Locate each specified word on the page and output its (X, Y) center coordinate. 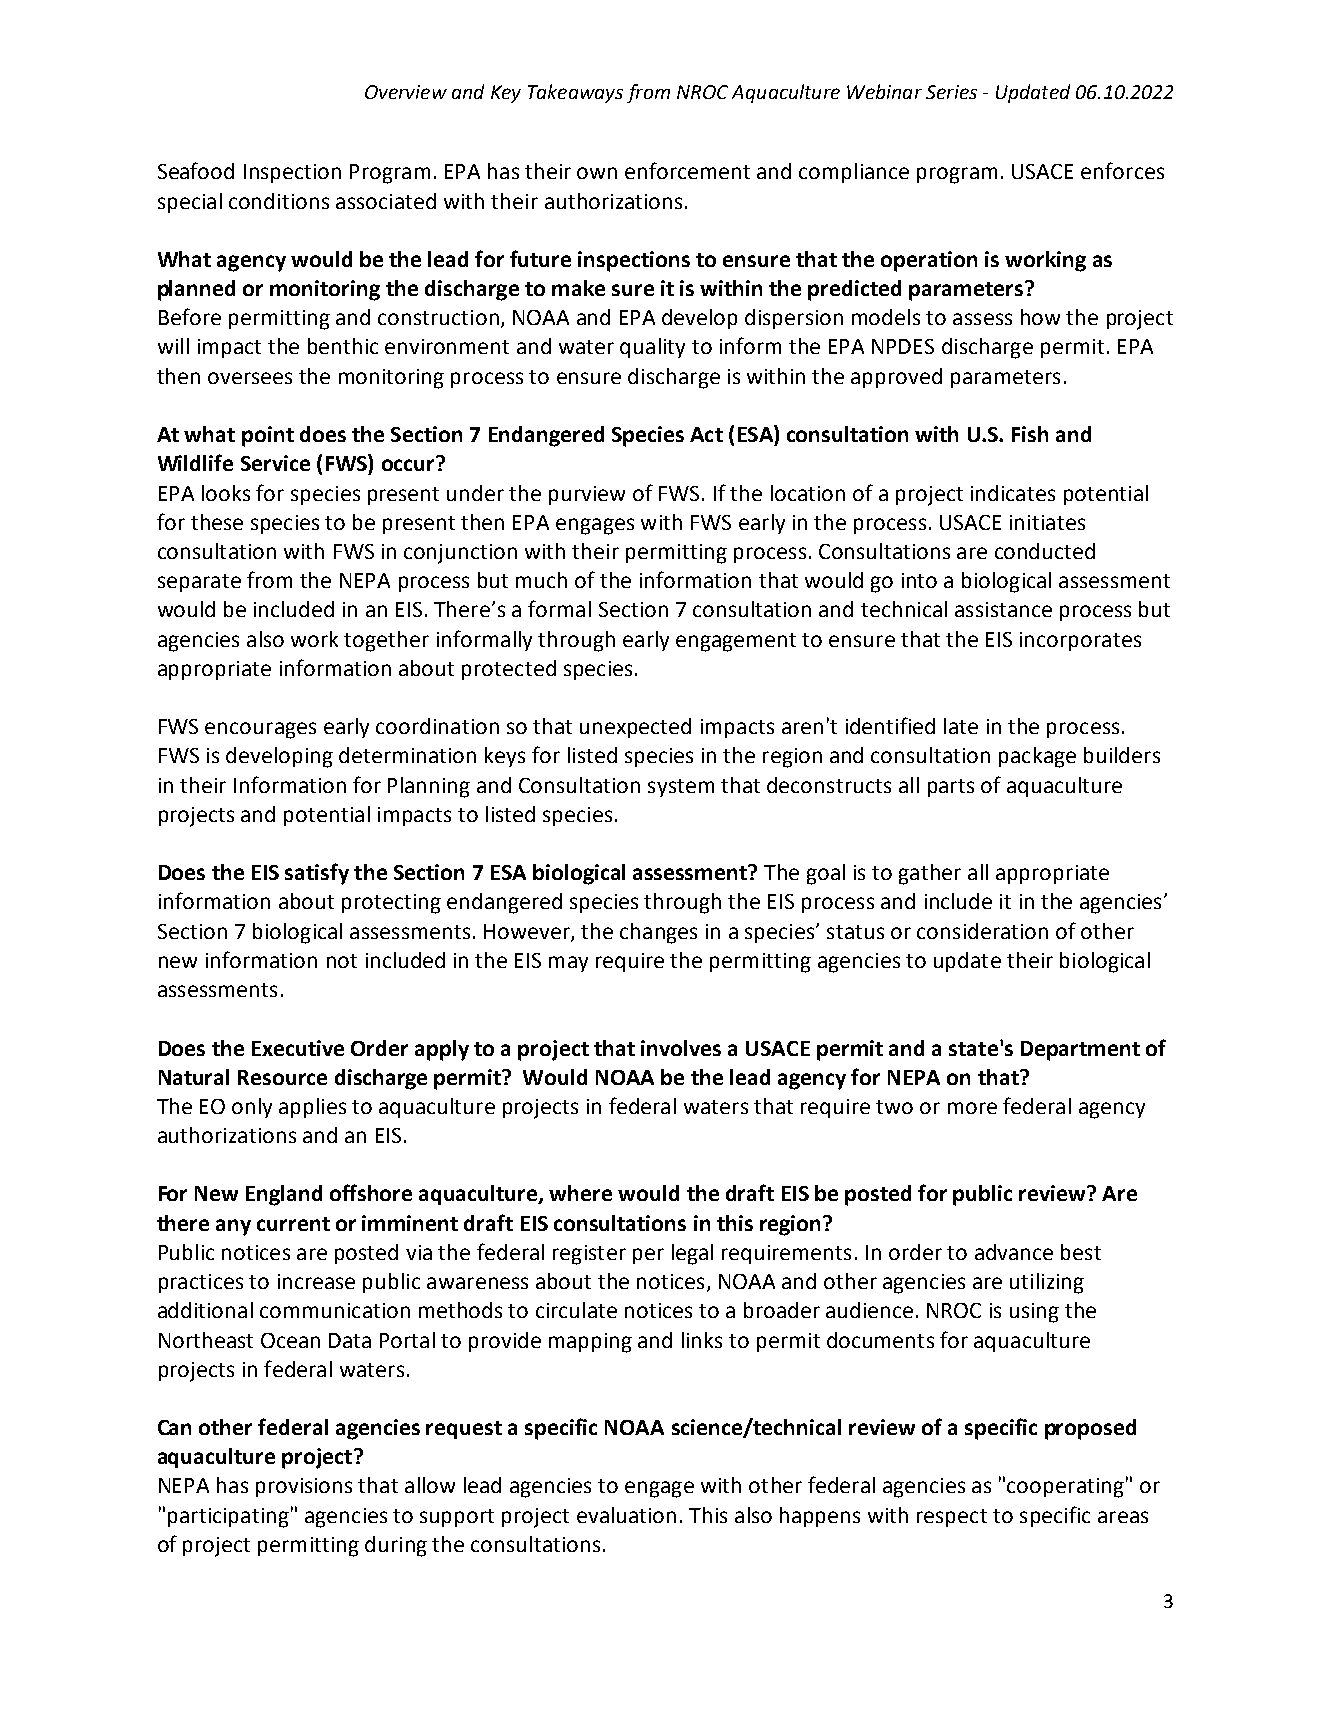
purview (587, 495)
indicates (1013, 493)
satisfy (317, 874)
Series (951, 92)
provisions (304, 1487)
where (580, 1193)
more (972, 1108)
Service (275, 463)
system (681, 788)
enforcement (687, 170)
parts (951, 788)
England (284, 1195)
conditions (279, 201)
